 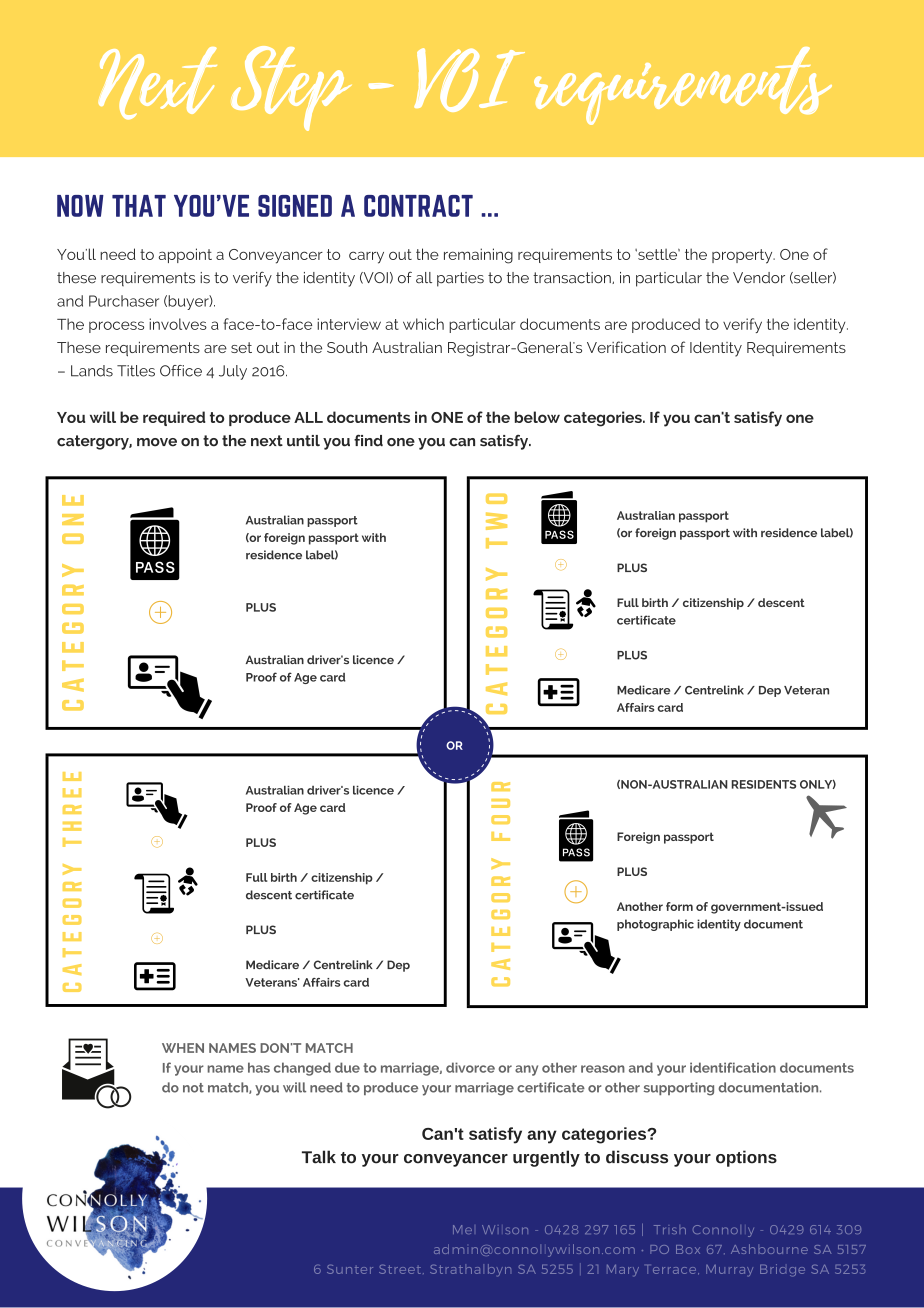 I want to click on THAT, so click(x=139, y=206).
